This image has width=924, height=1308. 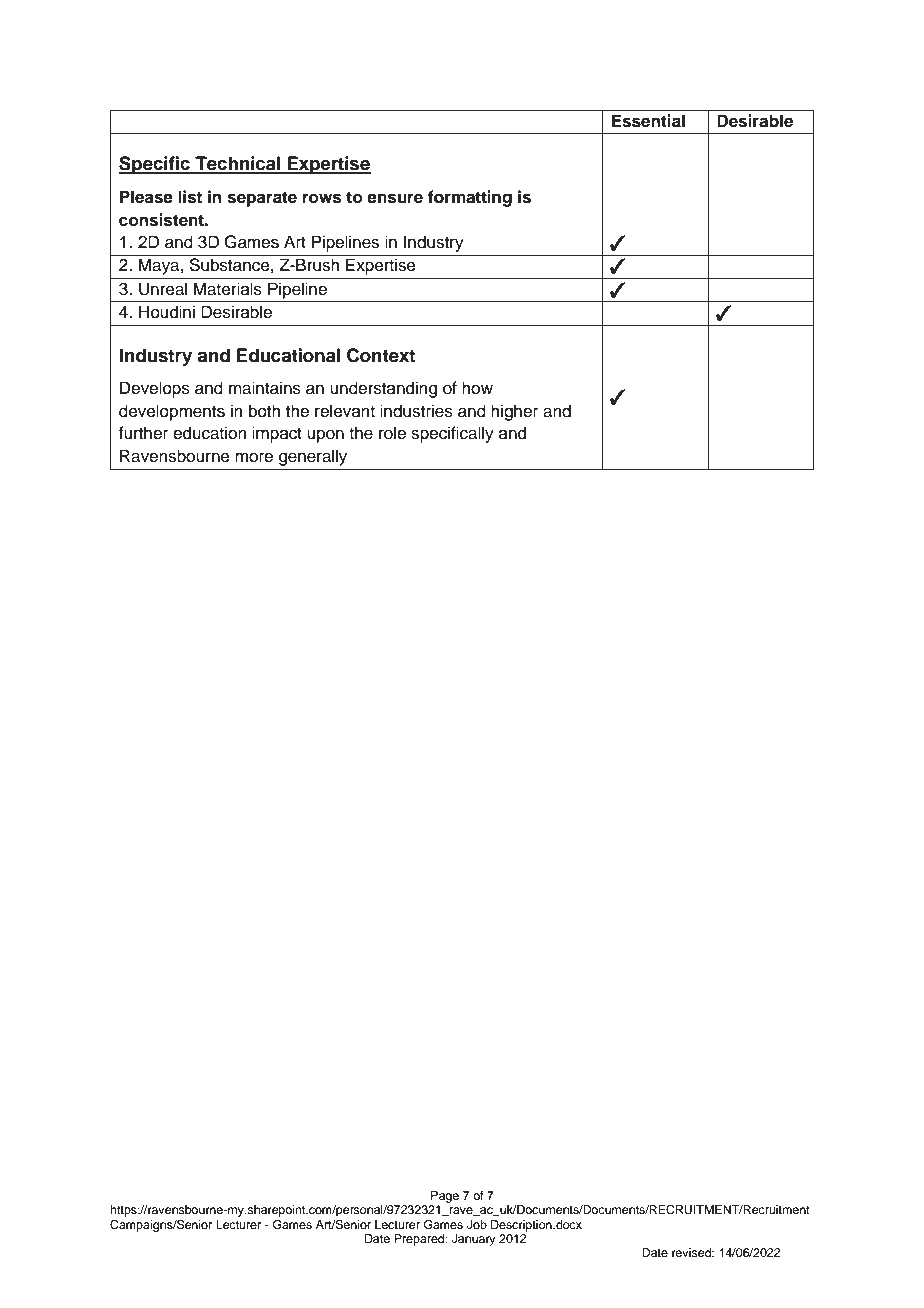 I want to click on Technical, so click(x=238, y=164).
